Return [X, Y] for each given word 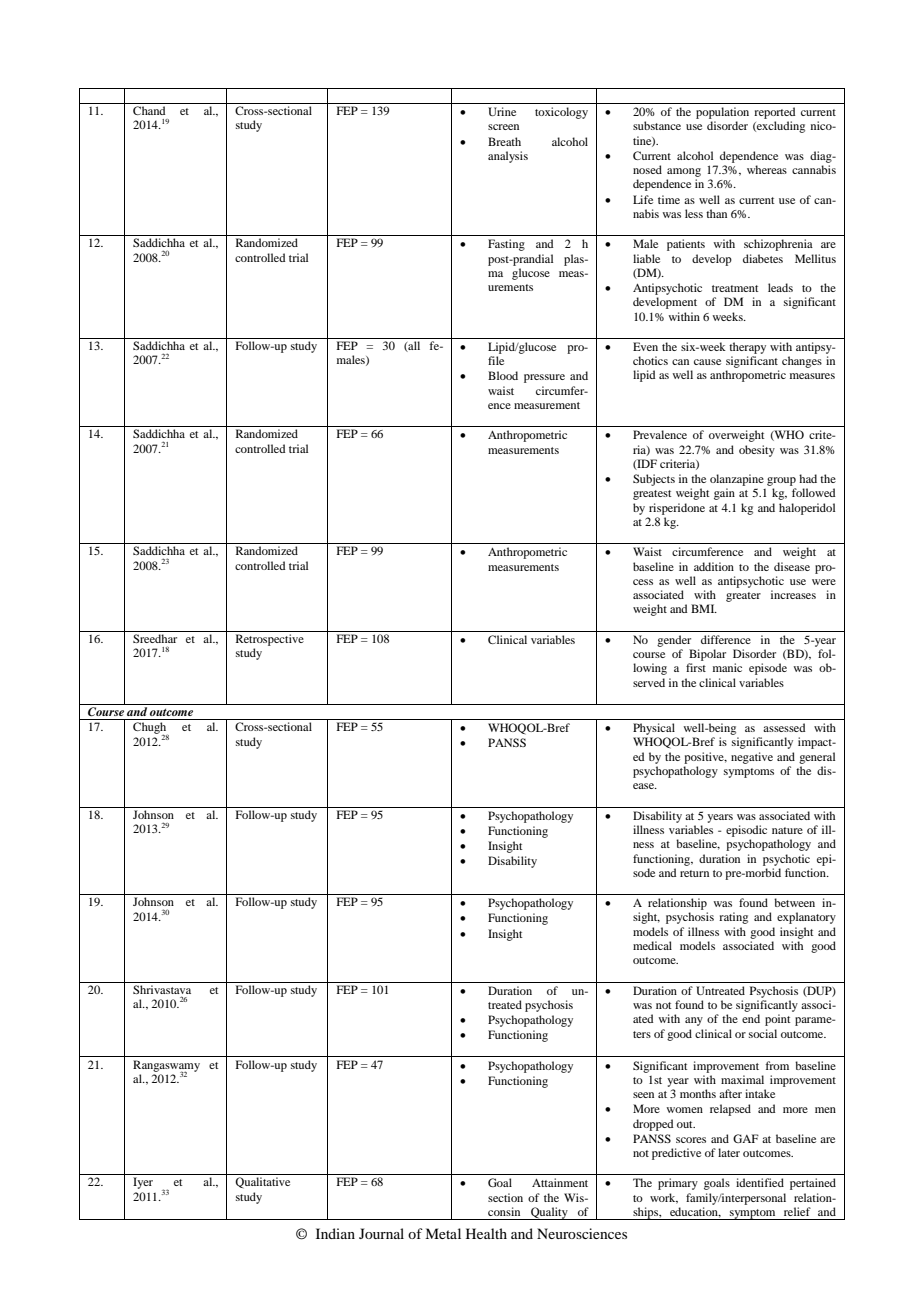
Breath [504, 141]
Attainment [560, 1182]
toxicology [561, 113]
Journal [381, 1233]
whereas [767, 169]
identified [760, 1182]
